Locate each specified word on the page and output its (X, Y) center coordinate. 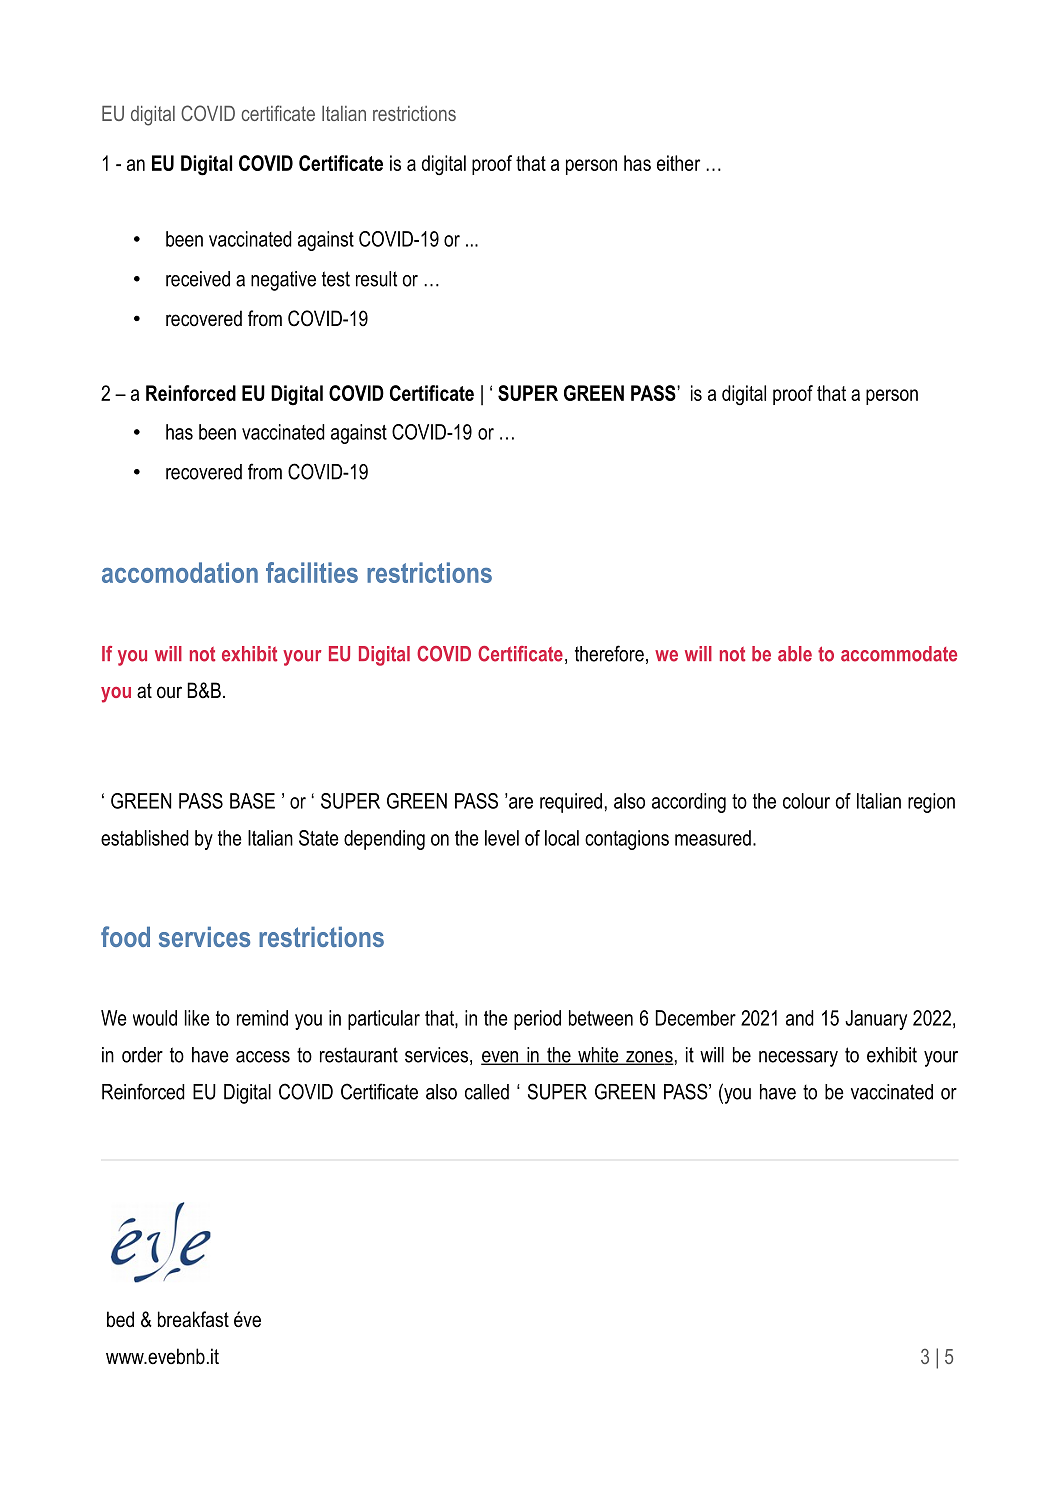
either (678, 163)
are (521, 803)
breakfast (193, 1319)
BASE (252, 801)
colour (806, 801)
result (376, 279)
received (198, 279)
